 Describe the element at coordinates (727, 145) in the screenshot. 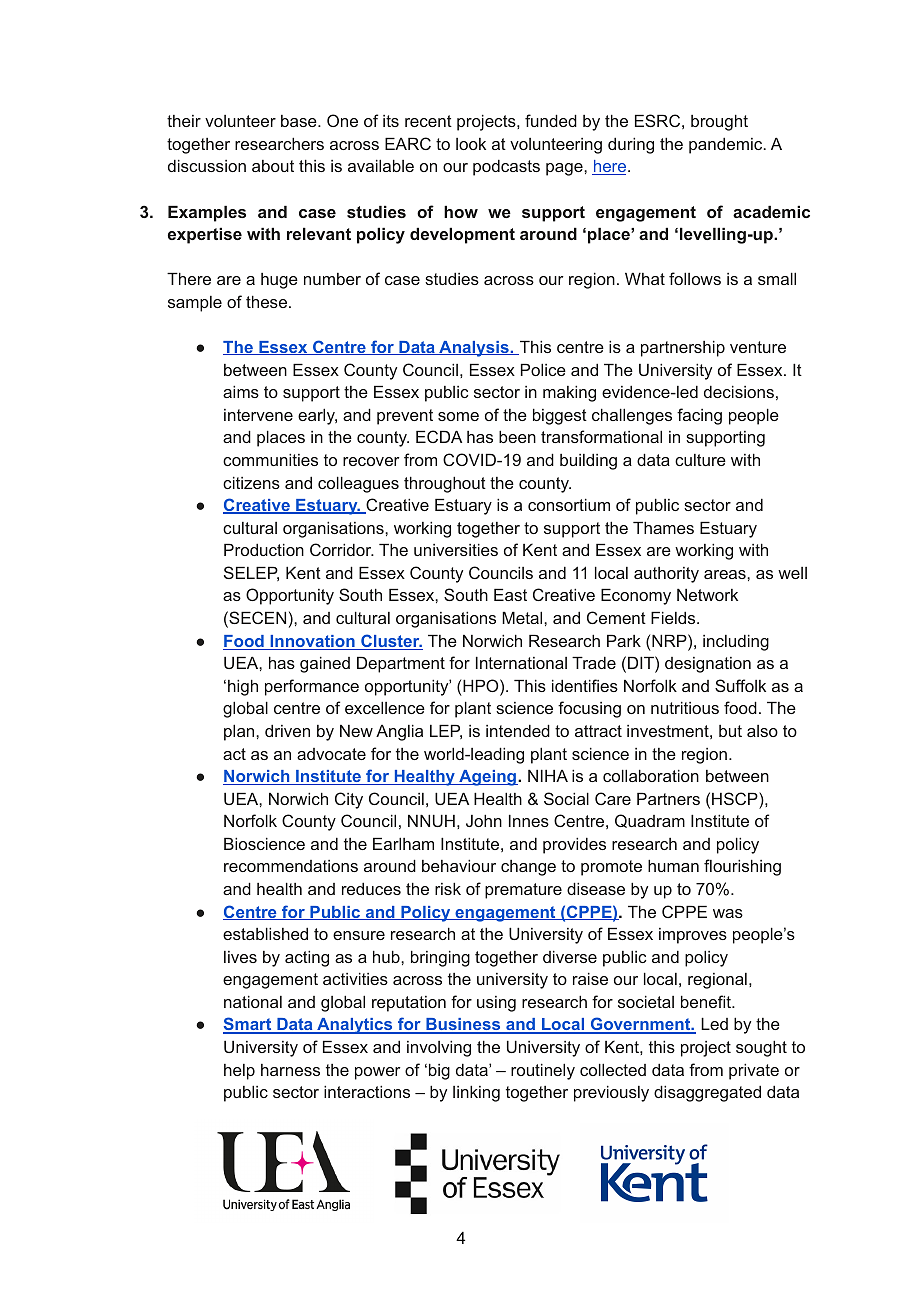

I see `pandemic` at that location.
